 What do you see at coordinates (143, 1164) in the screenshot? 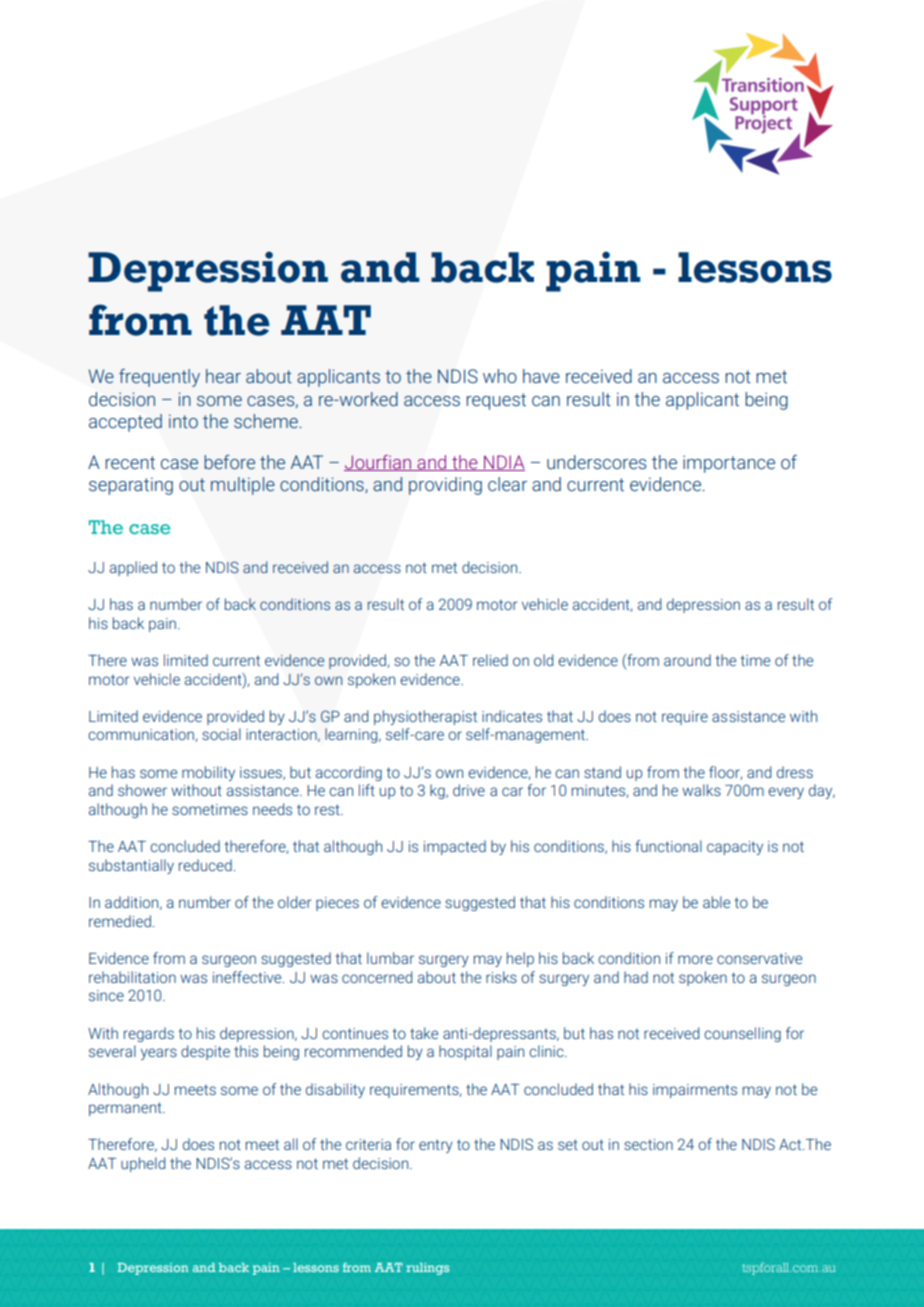
I see `upheld` at bounding box center [143, 1164].
